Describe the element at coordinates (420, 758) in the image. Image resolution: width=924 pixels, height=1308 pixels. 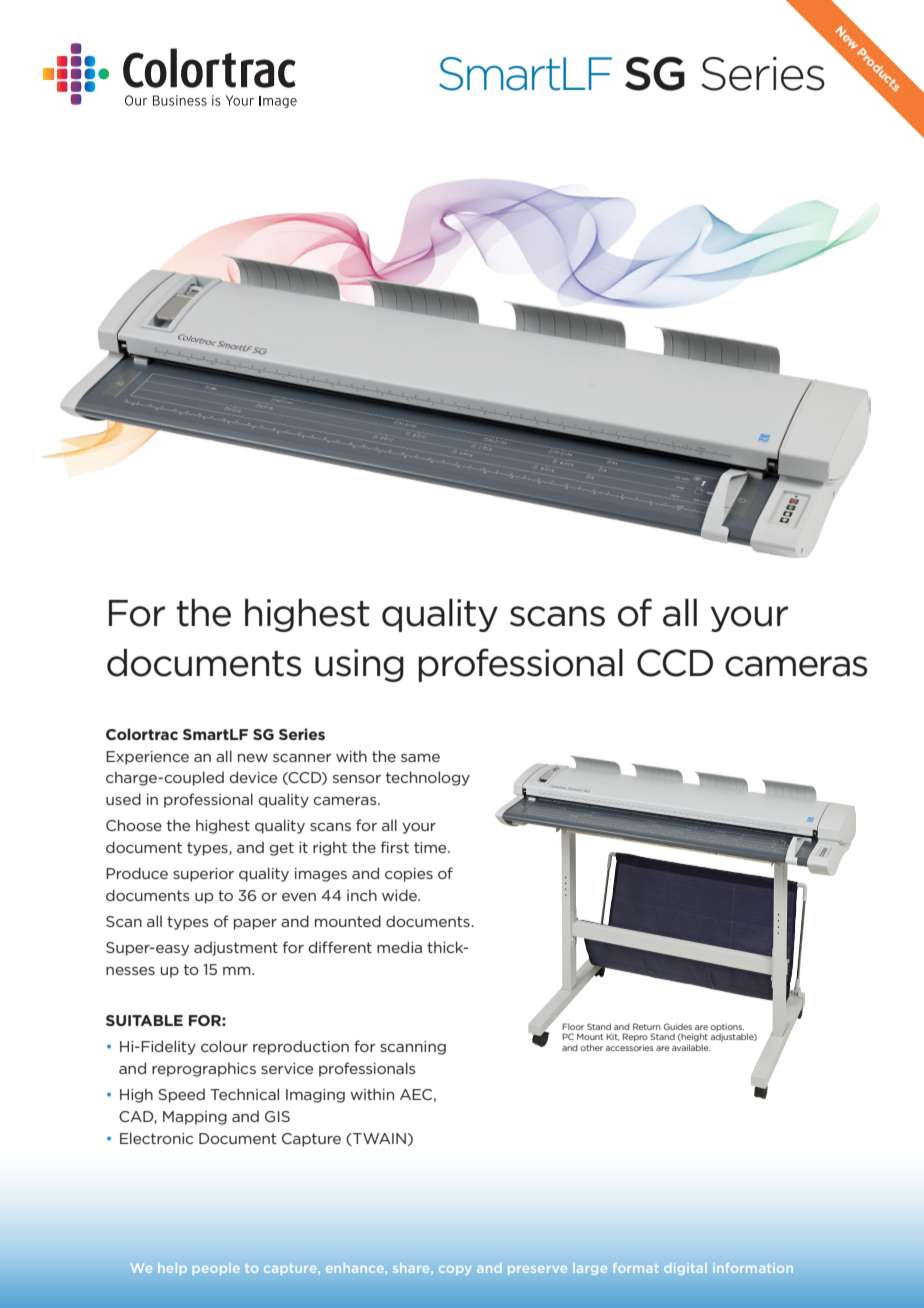
I see `same` at that location.
